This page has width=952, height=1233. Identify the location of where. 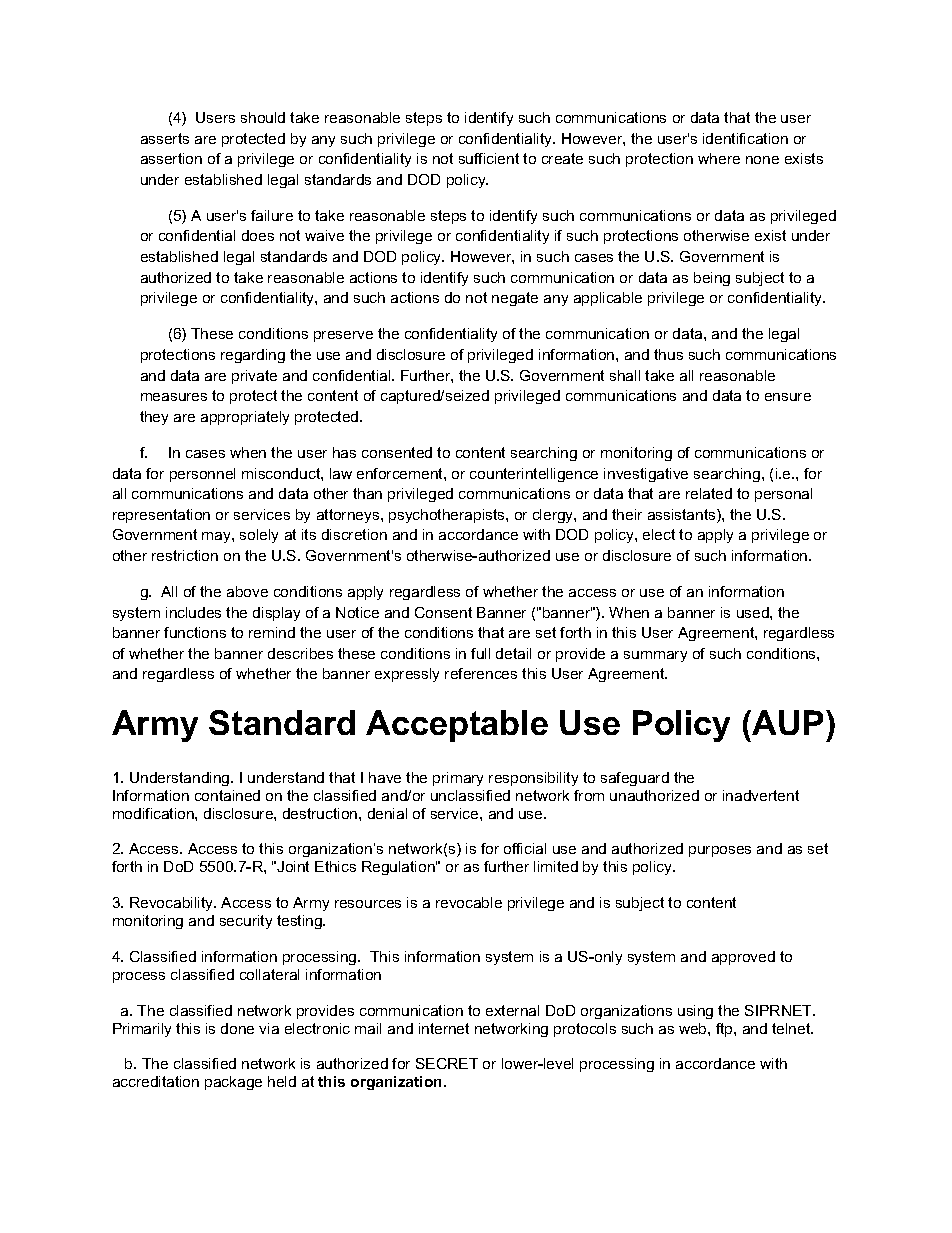
(719, 158).
